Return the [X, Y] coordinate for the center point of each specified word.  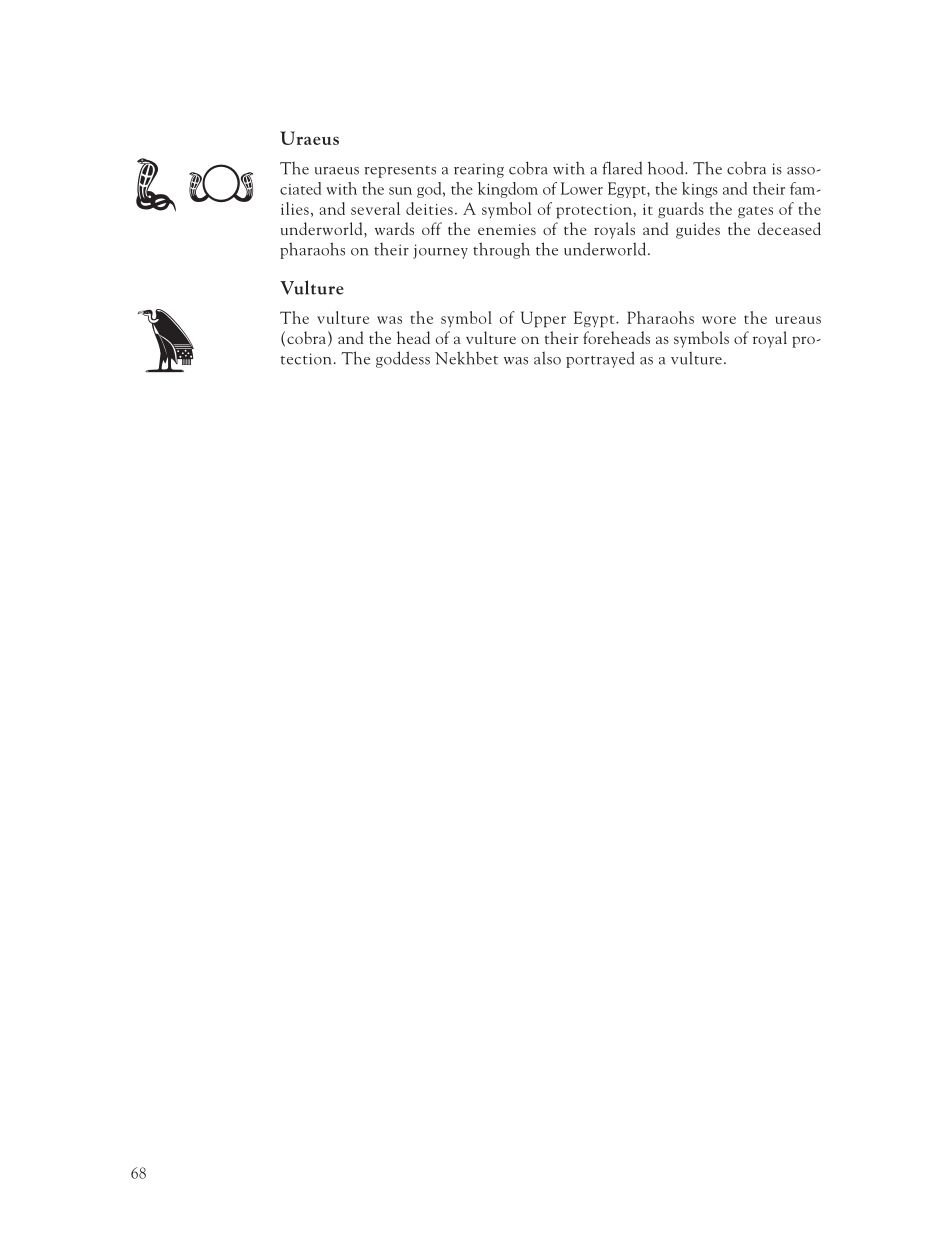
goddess [403, 359]
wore [719, 320]
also [547, 358]
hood [667, 168]
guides [698, 230]
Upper [543, 319]
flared [622, 168]
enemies [507, 229]
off [432, 228]
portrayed [600, 359]
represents [400, 172]
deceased [789, 228]
